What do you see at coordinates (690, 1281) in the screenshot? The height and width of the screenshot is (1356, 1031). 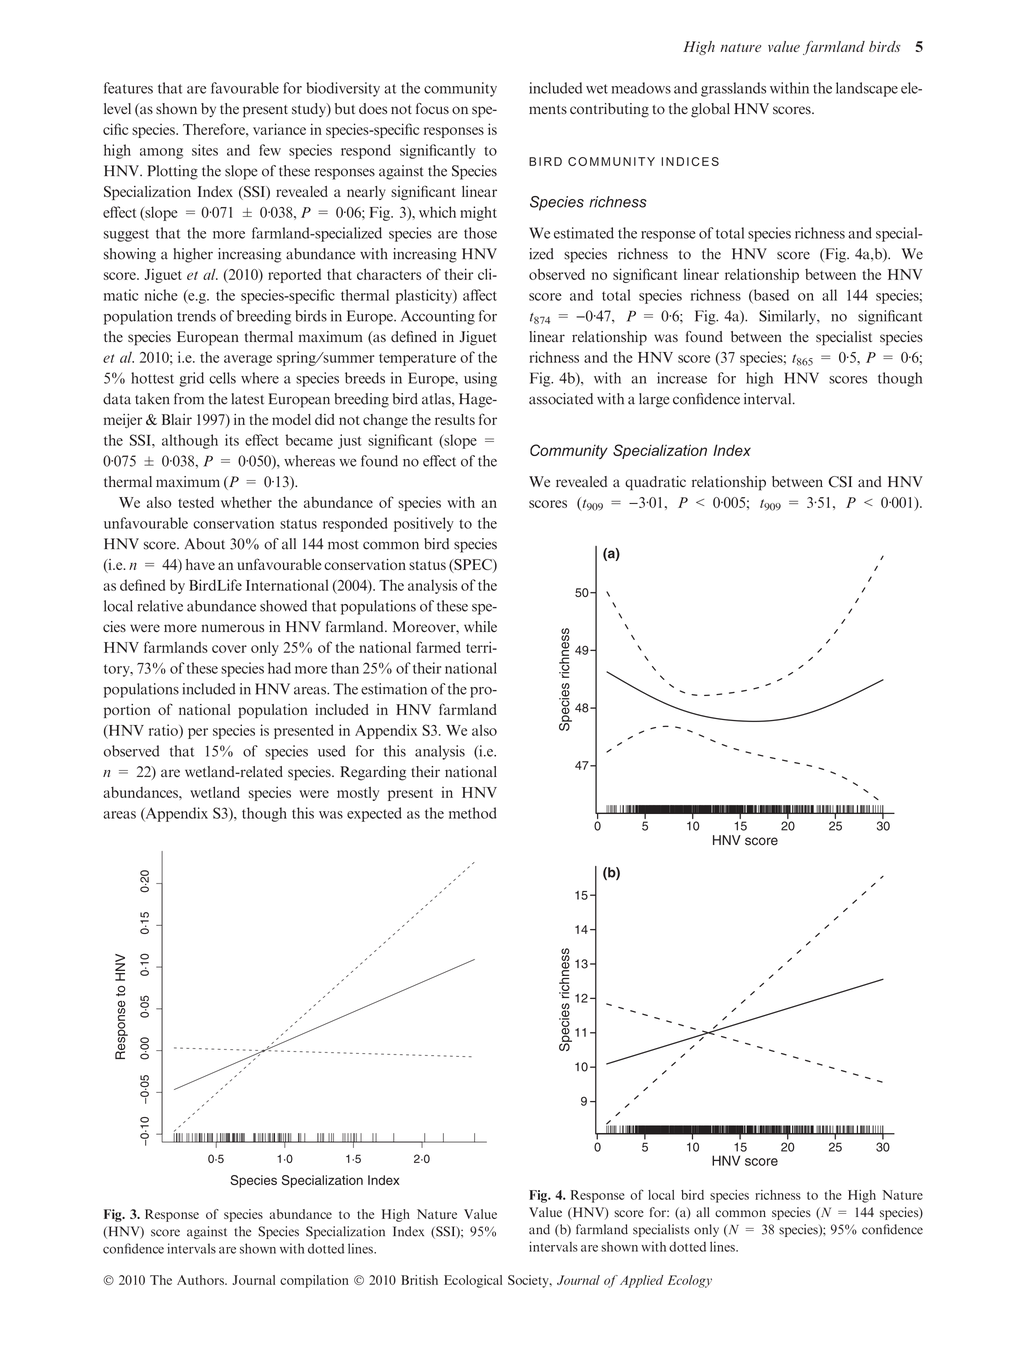 I see `Ecology` at bounding box center [690, 1281].
